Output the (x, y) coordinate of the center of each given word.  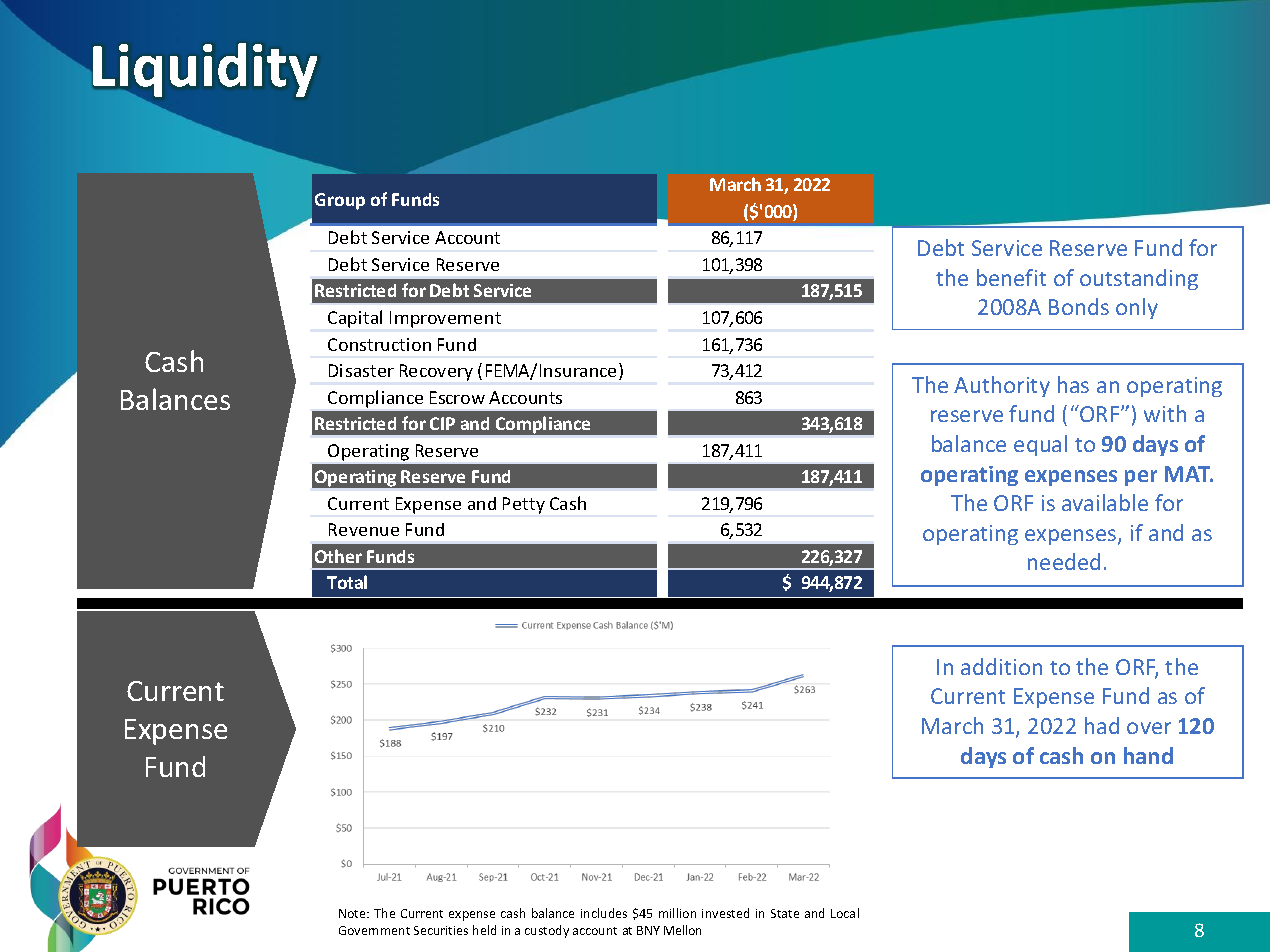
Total (347, 582)
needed (1064, 561)
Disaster (361, 370)
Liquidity (205, 71)
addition (1001, 666)
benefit (1011, 277)
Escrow (457, 397)
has (1073, 384)
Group (340, 201)
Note (353, 913)
